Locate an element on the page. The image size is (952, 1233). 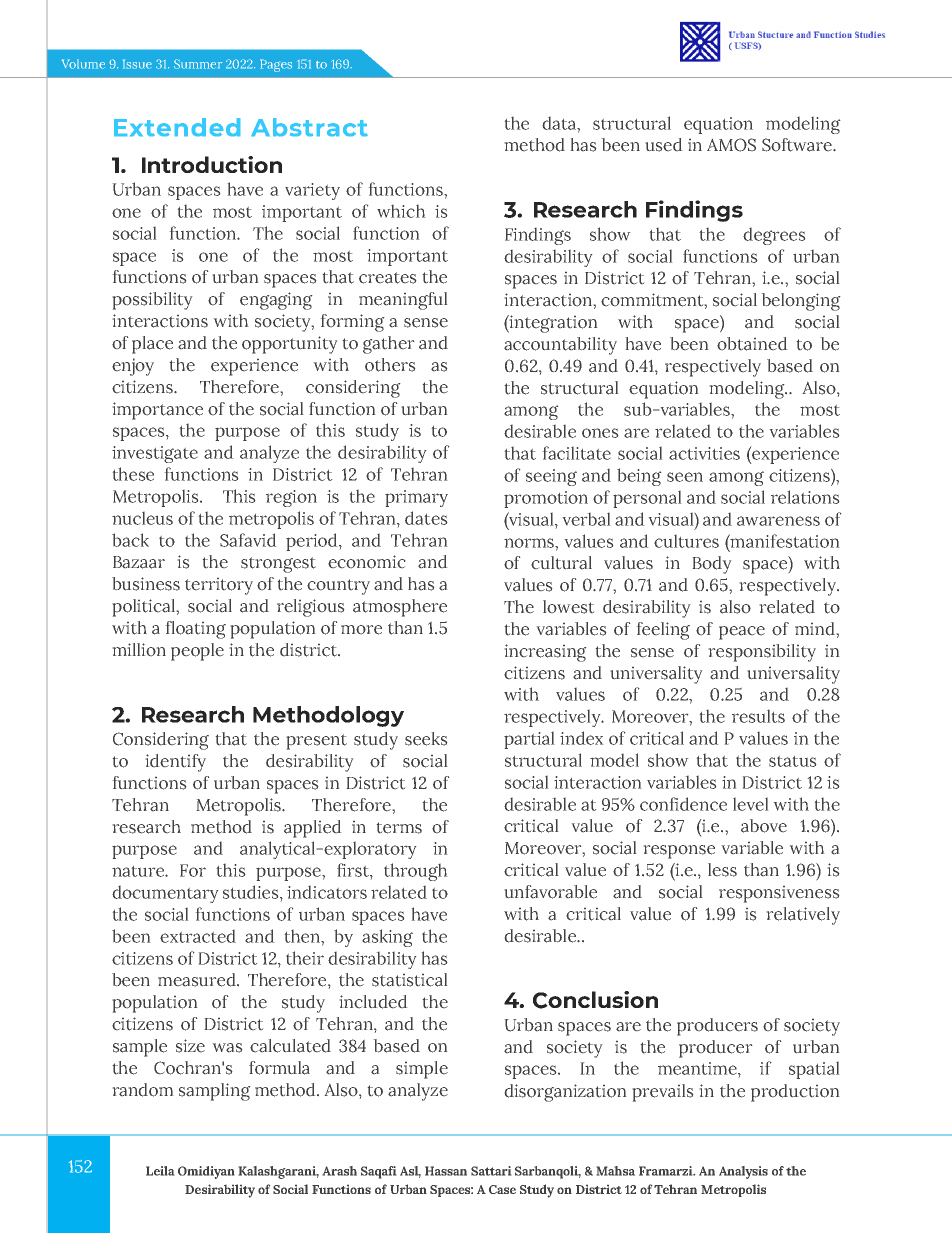
AMOS is located at coordinates (731, 145).
